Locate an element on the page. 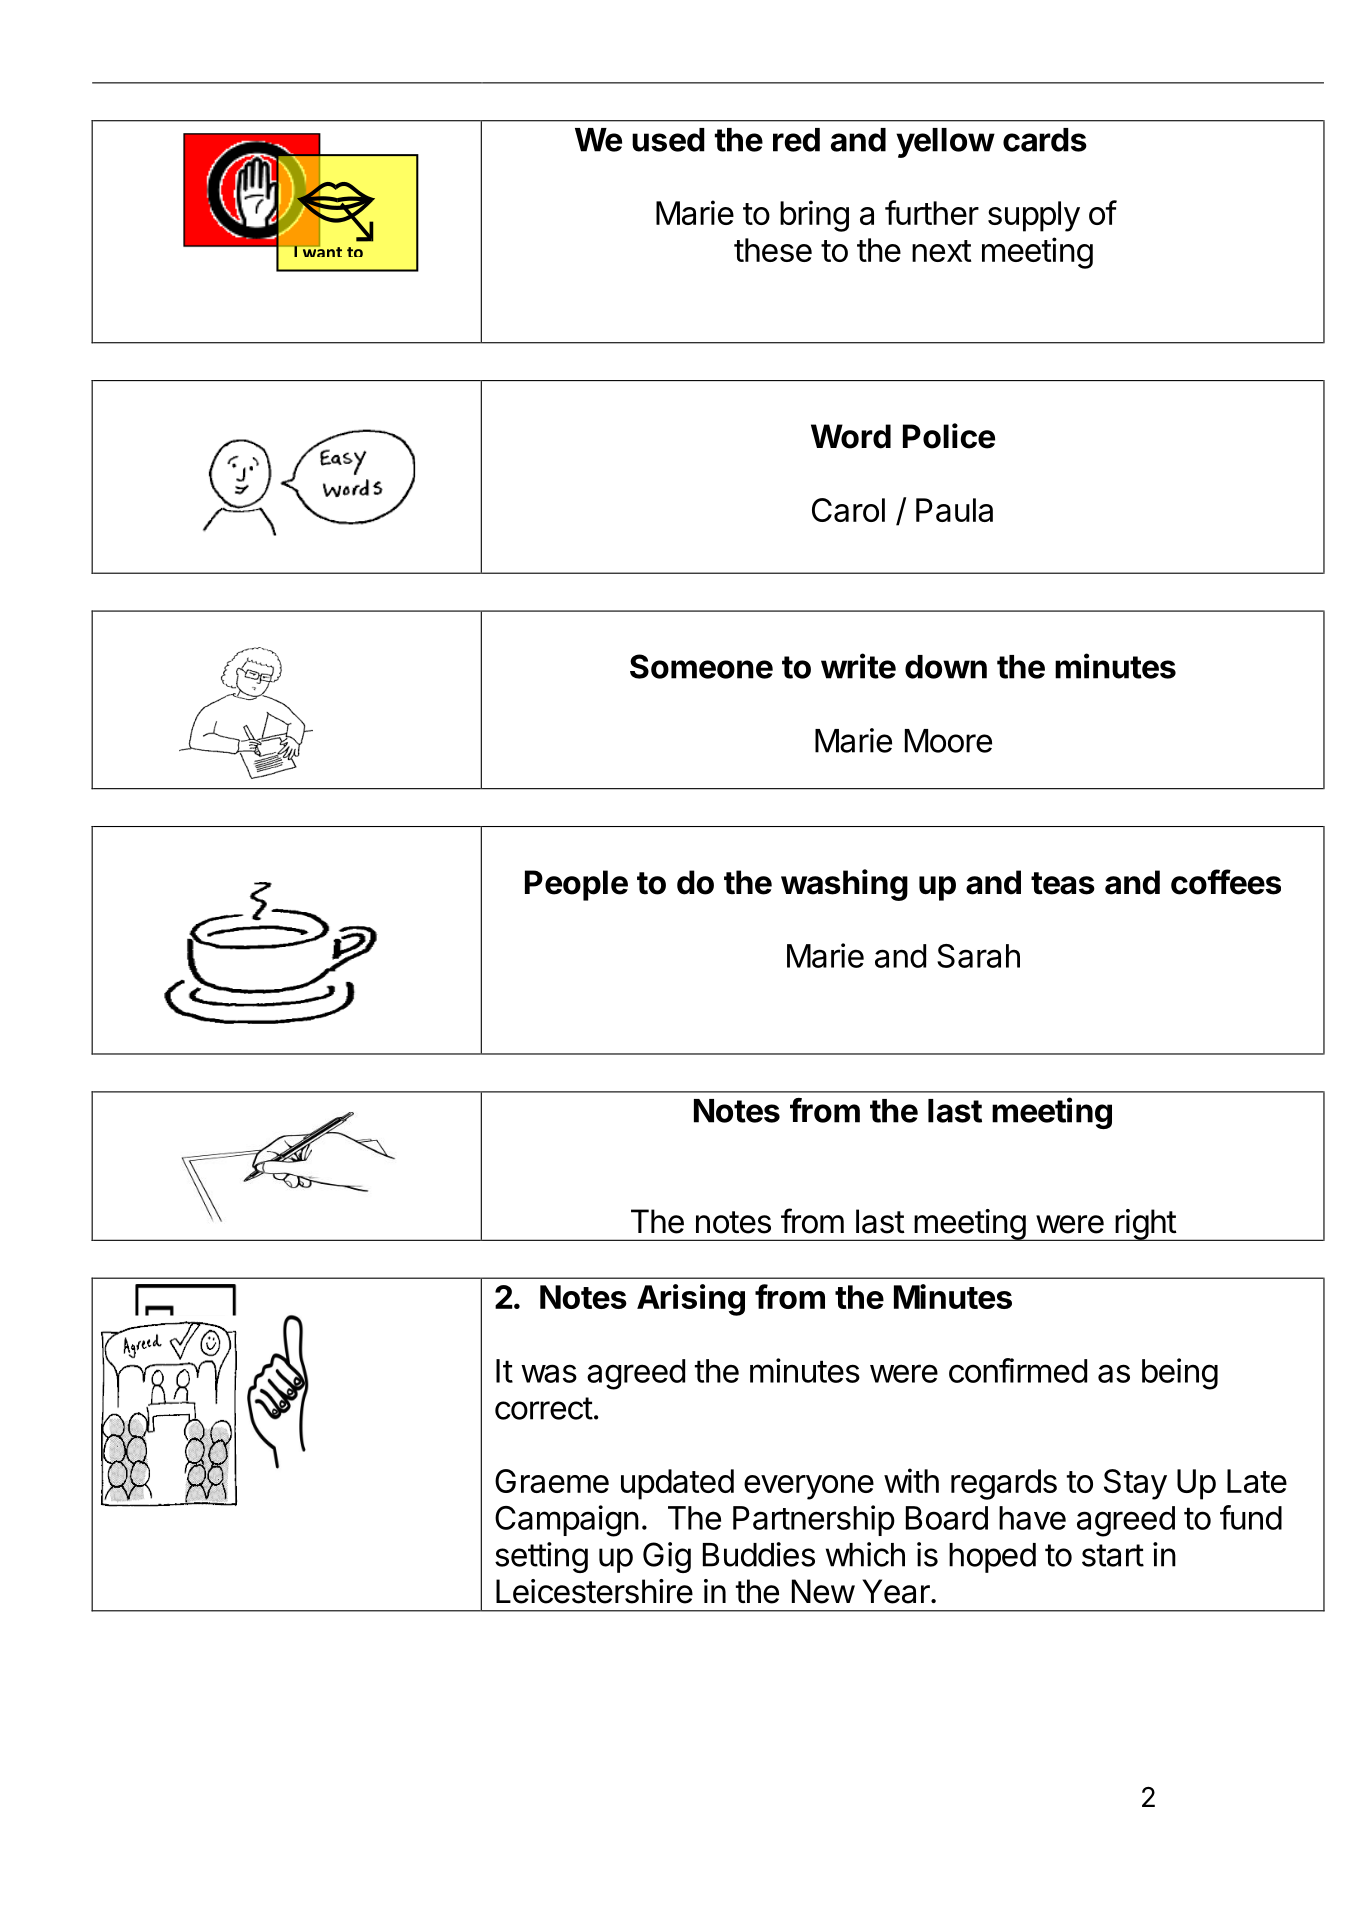  cards is located at coordinates (1045, 140).
